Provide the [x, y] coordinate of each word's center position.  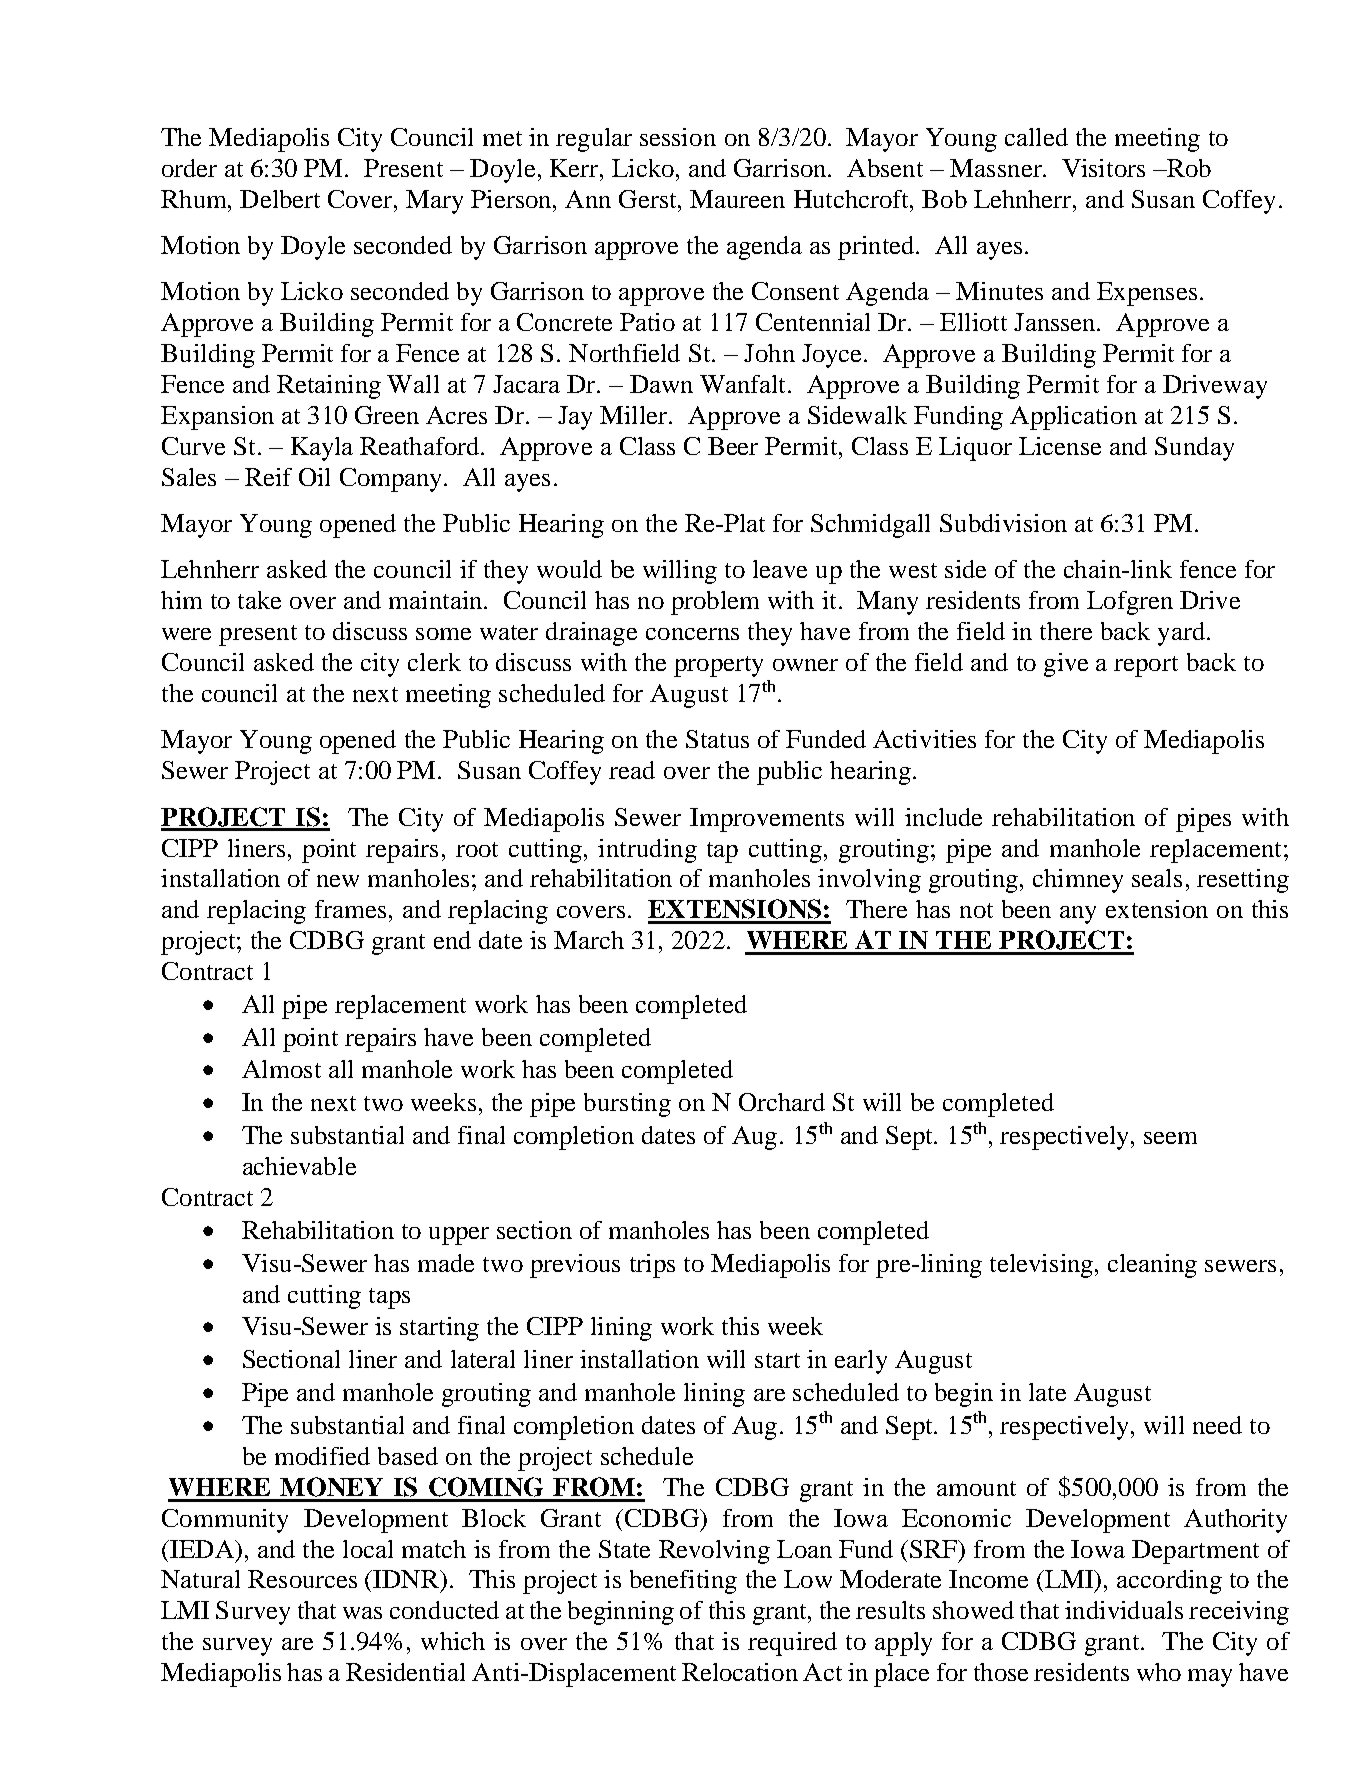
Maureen [737, 199]
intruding [647, 851]
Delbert [280, 199]
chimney [1078, 881]
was [362, 1613]
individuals [1124, 1610]
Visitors [1103, 168]
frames [350, 909]
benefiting [683, 1582]
